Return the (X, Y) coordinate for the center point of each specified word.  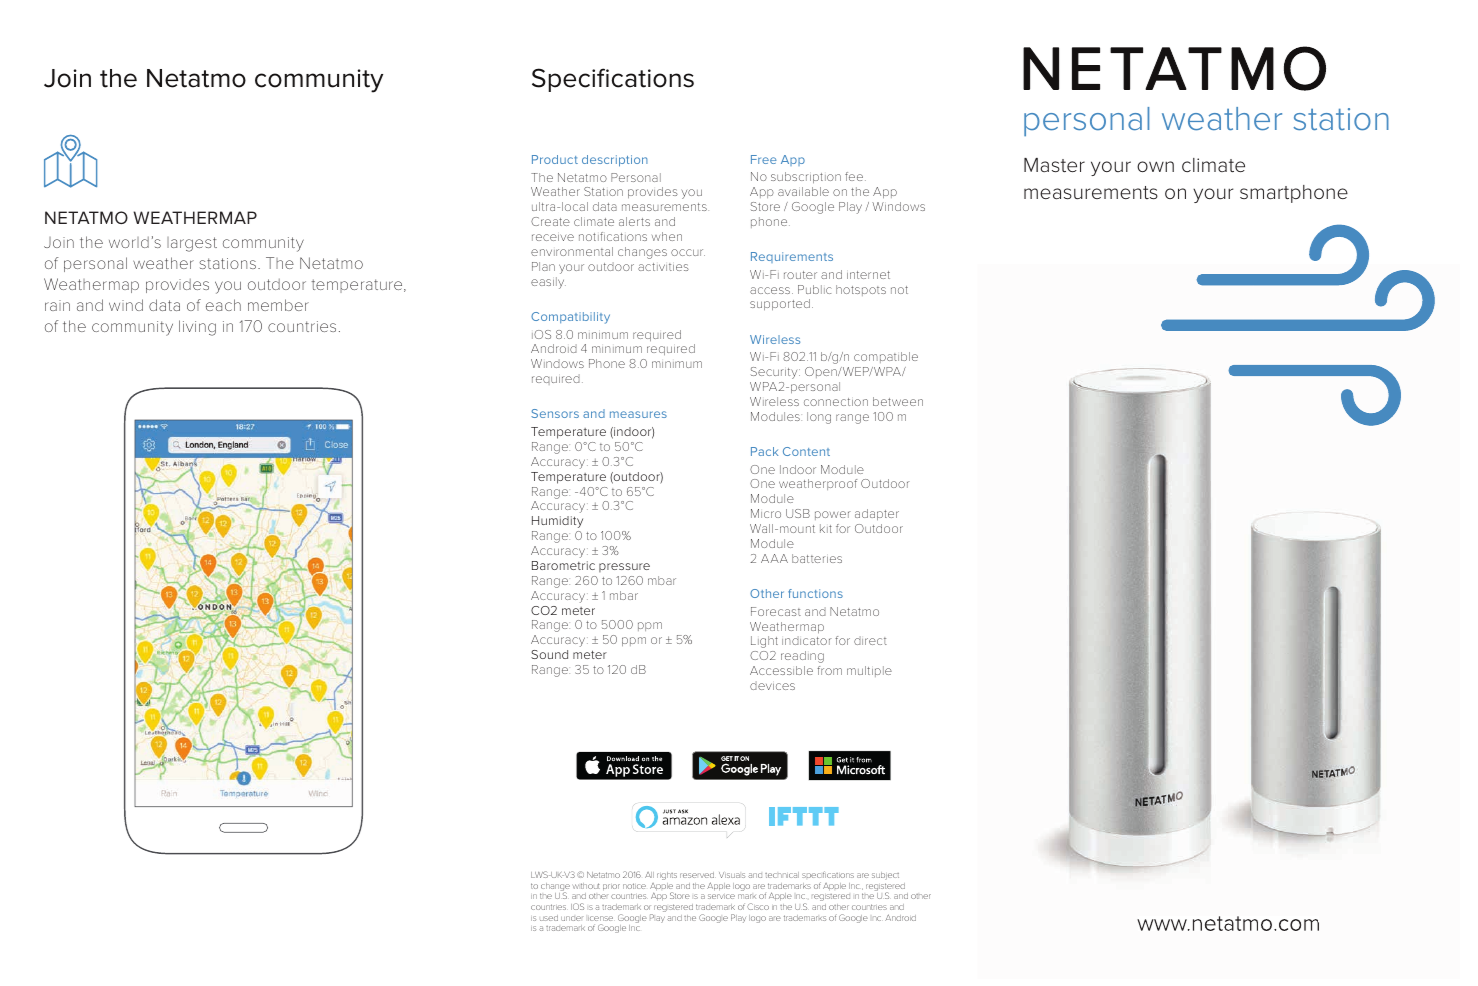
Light (764, 642)
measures (638, 414)
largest (192, 244)
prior (611, 887)
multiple (869, 671)
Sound (549, 654)
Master (1054, 165)
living (197, 328)
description (615, 161)
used (549, 918)
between (898, 401)
